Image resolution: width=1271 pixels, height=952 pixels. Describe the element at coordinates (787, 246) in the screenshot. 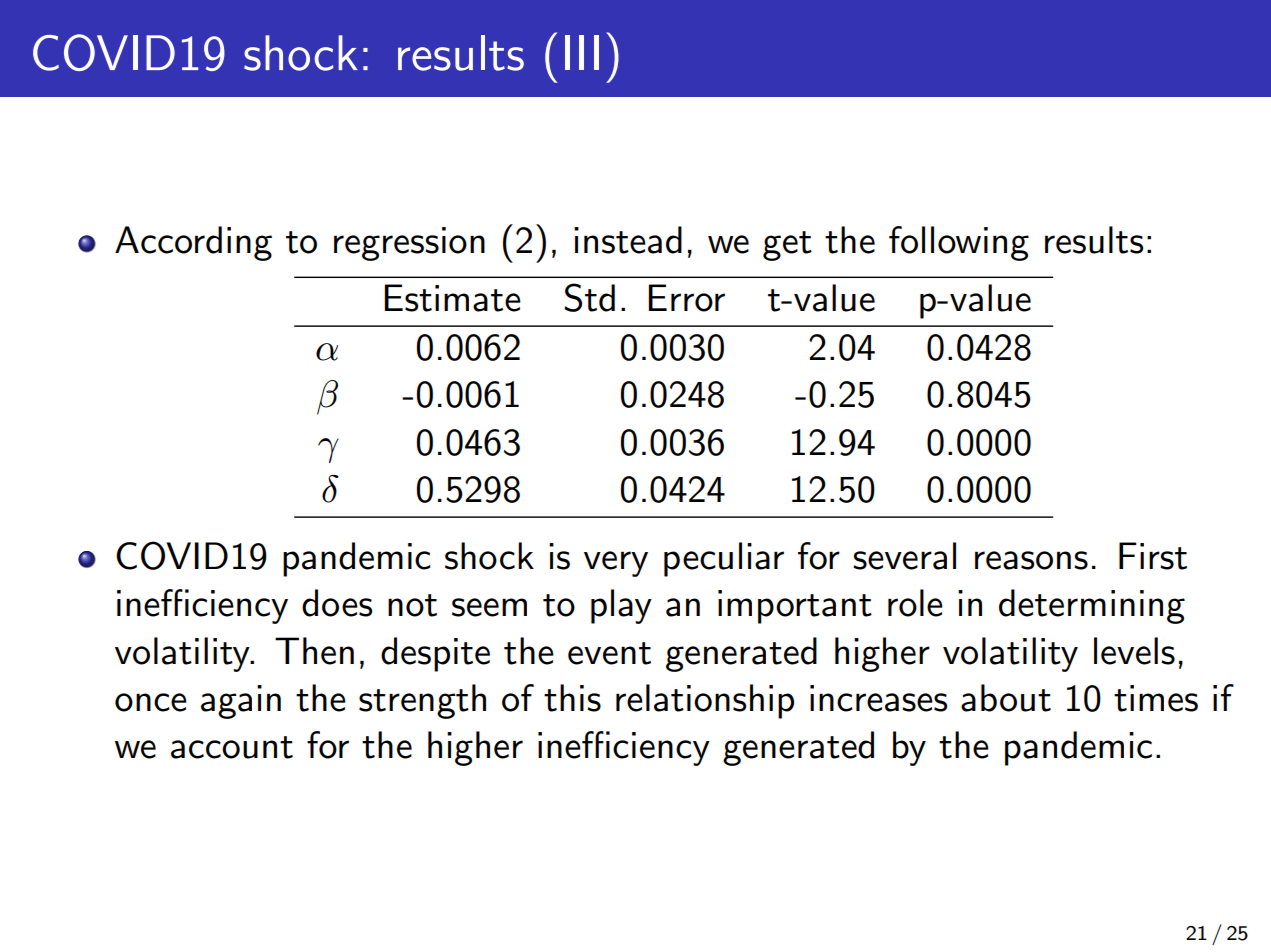

I see `get` at that location.
